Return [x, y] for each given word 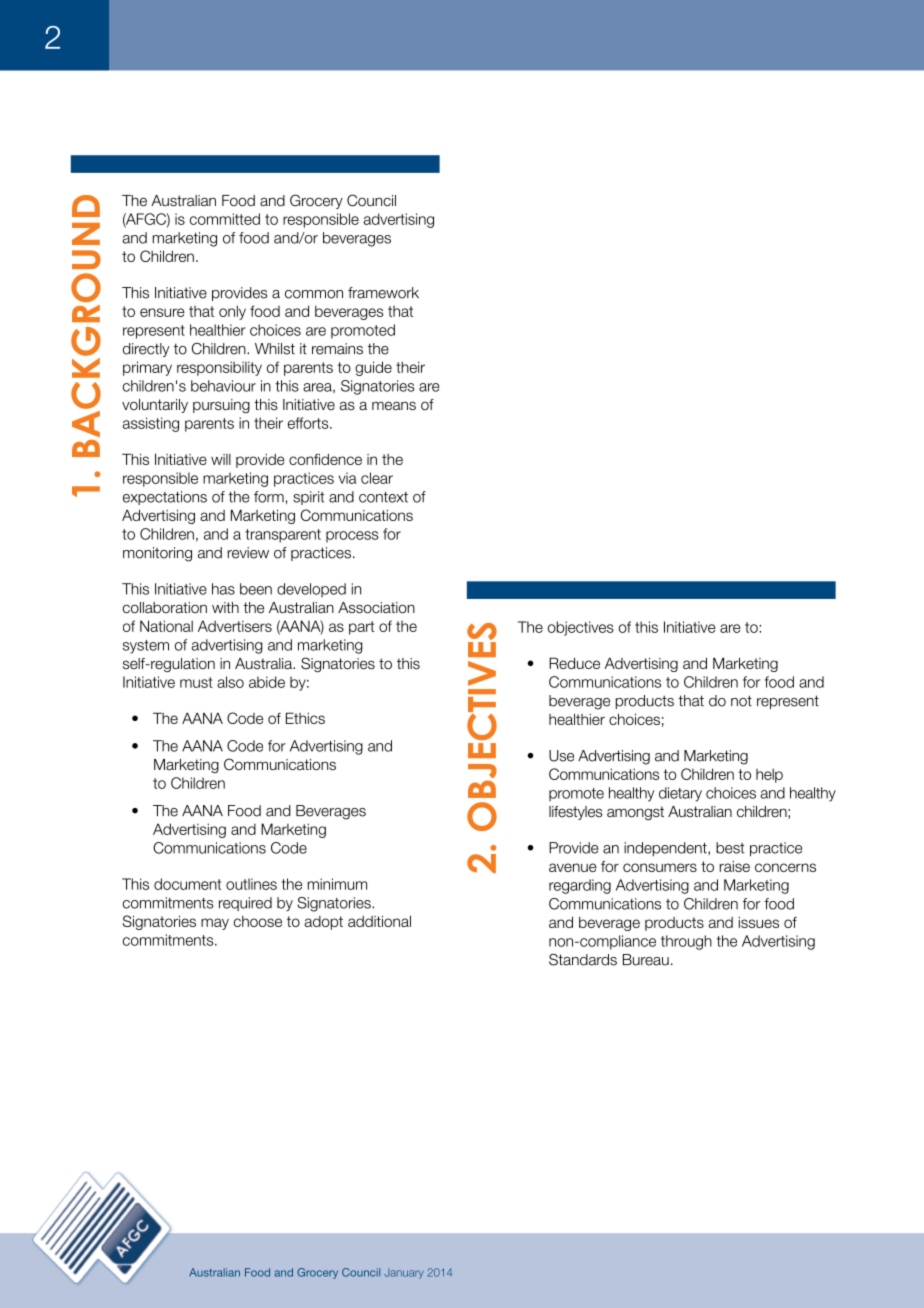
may [215, 924]
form [269, 497]
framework [383, 293]
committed [225, 219]
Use [561, 756]
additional [379, 921]
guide [373, 368]
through [686, 942]
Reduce [574, 663]
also [230, 682]
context [383, 497]
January [404, 1274]
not [741, 701]
